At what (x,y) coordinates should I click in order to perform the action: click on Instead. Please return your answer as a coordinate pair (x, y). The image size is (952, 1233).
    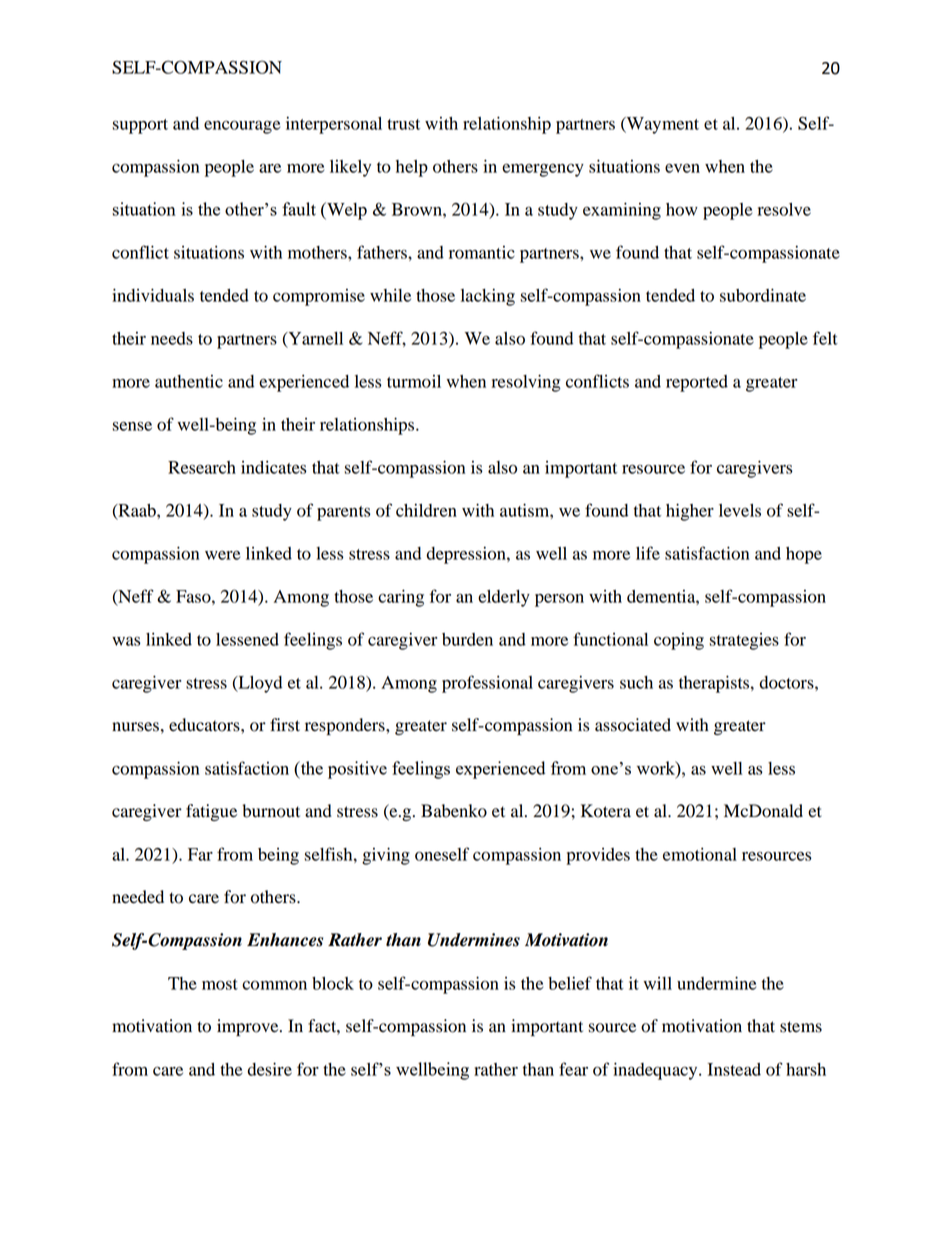
    Looking at the image, I should click on (734, 1069).
